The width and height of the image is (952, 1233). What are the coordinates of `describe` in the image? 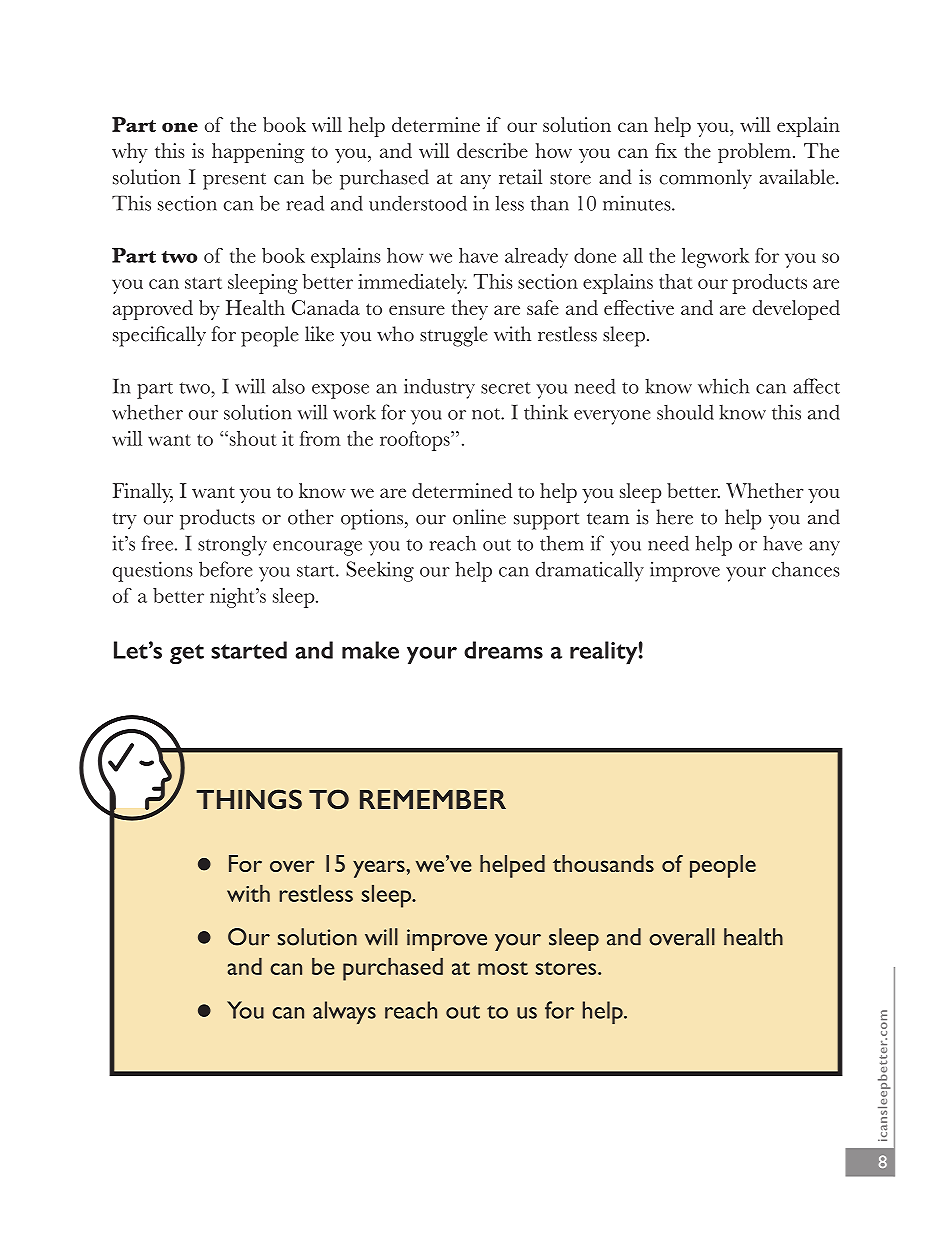 It's located at (492, 150).
